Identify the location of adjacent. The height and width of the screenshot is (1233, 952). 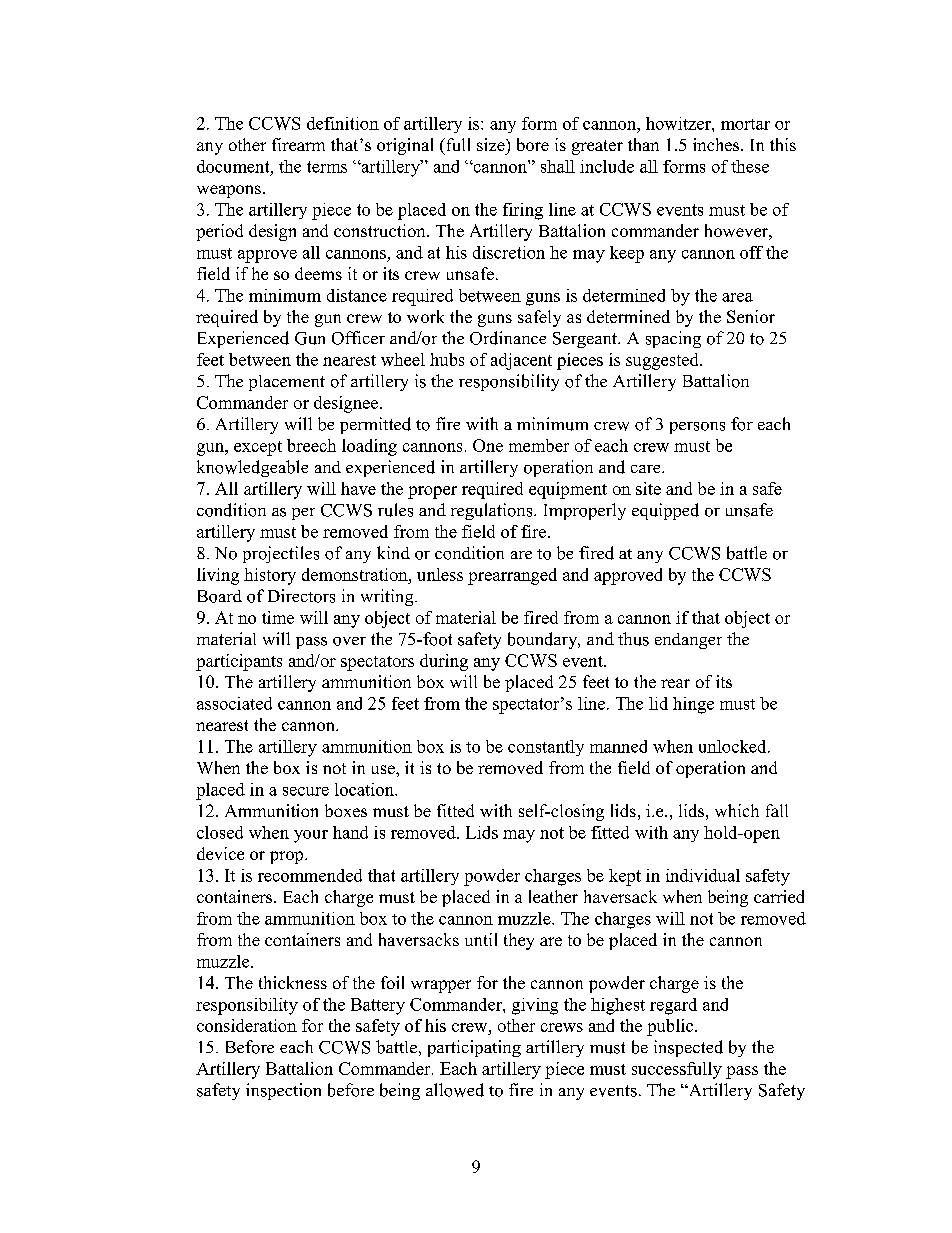
(521, 361).
